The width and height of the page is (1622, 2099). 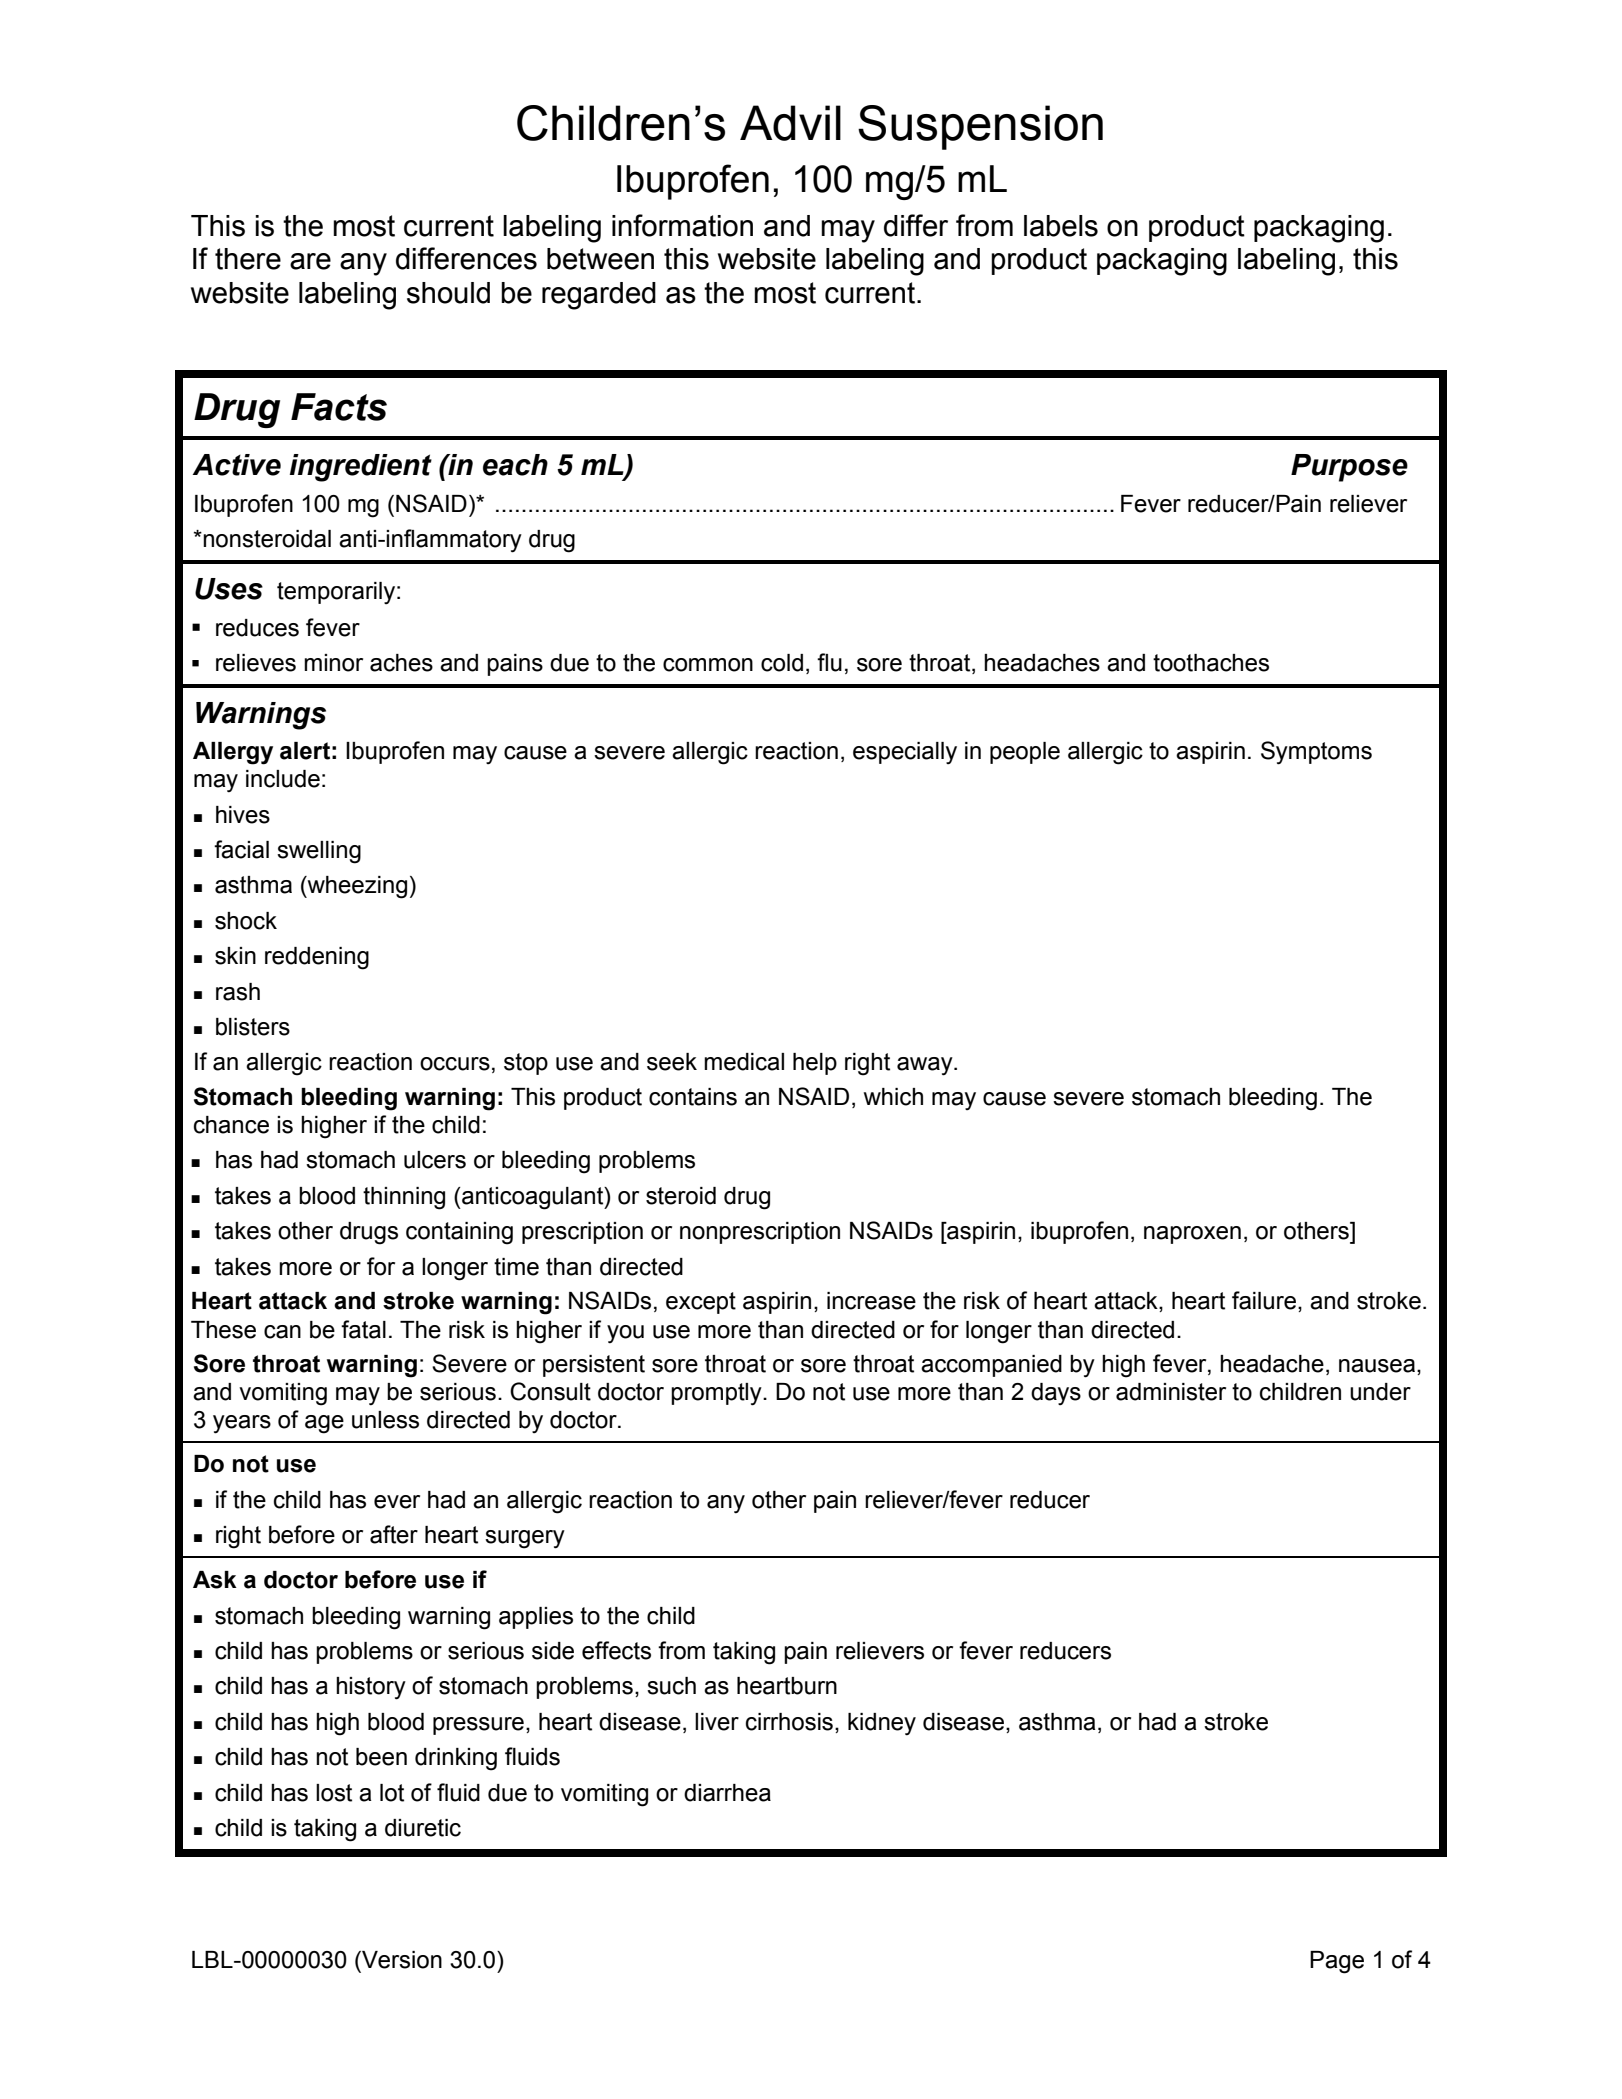 I want to click on Symptoms, so click(x=1316, y=753).
